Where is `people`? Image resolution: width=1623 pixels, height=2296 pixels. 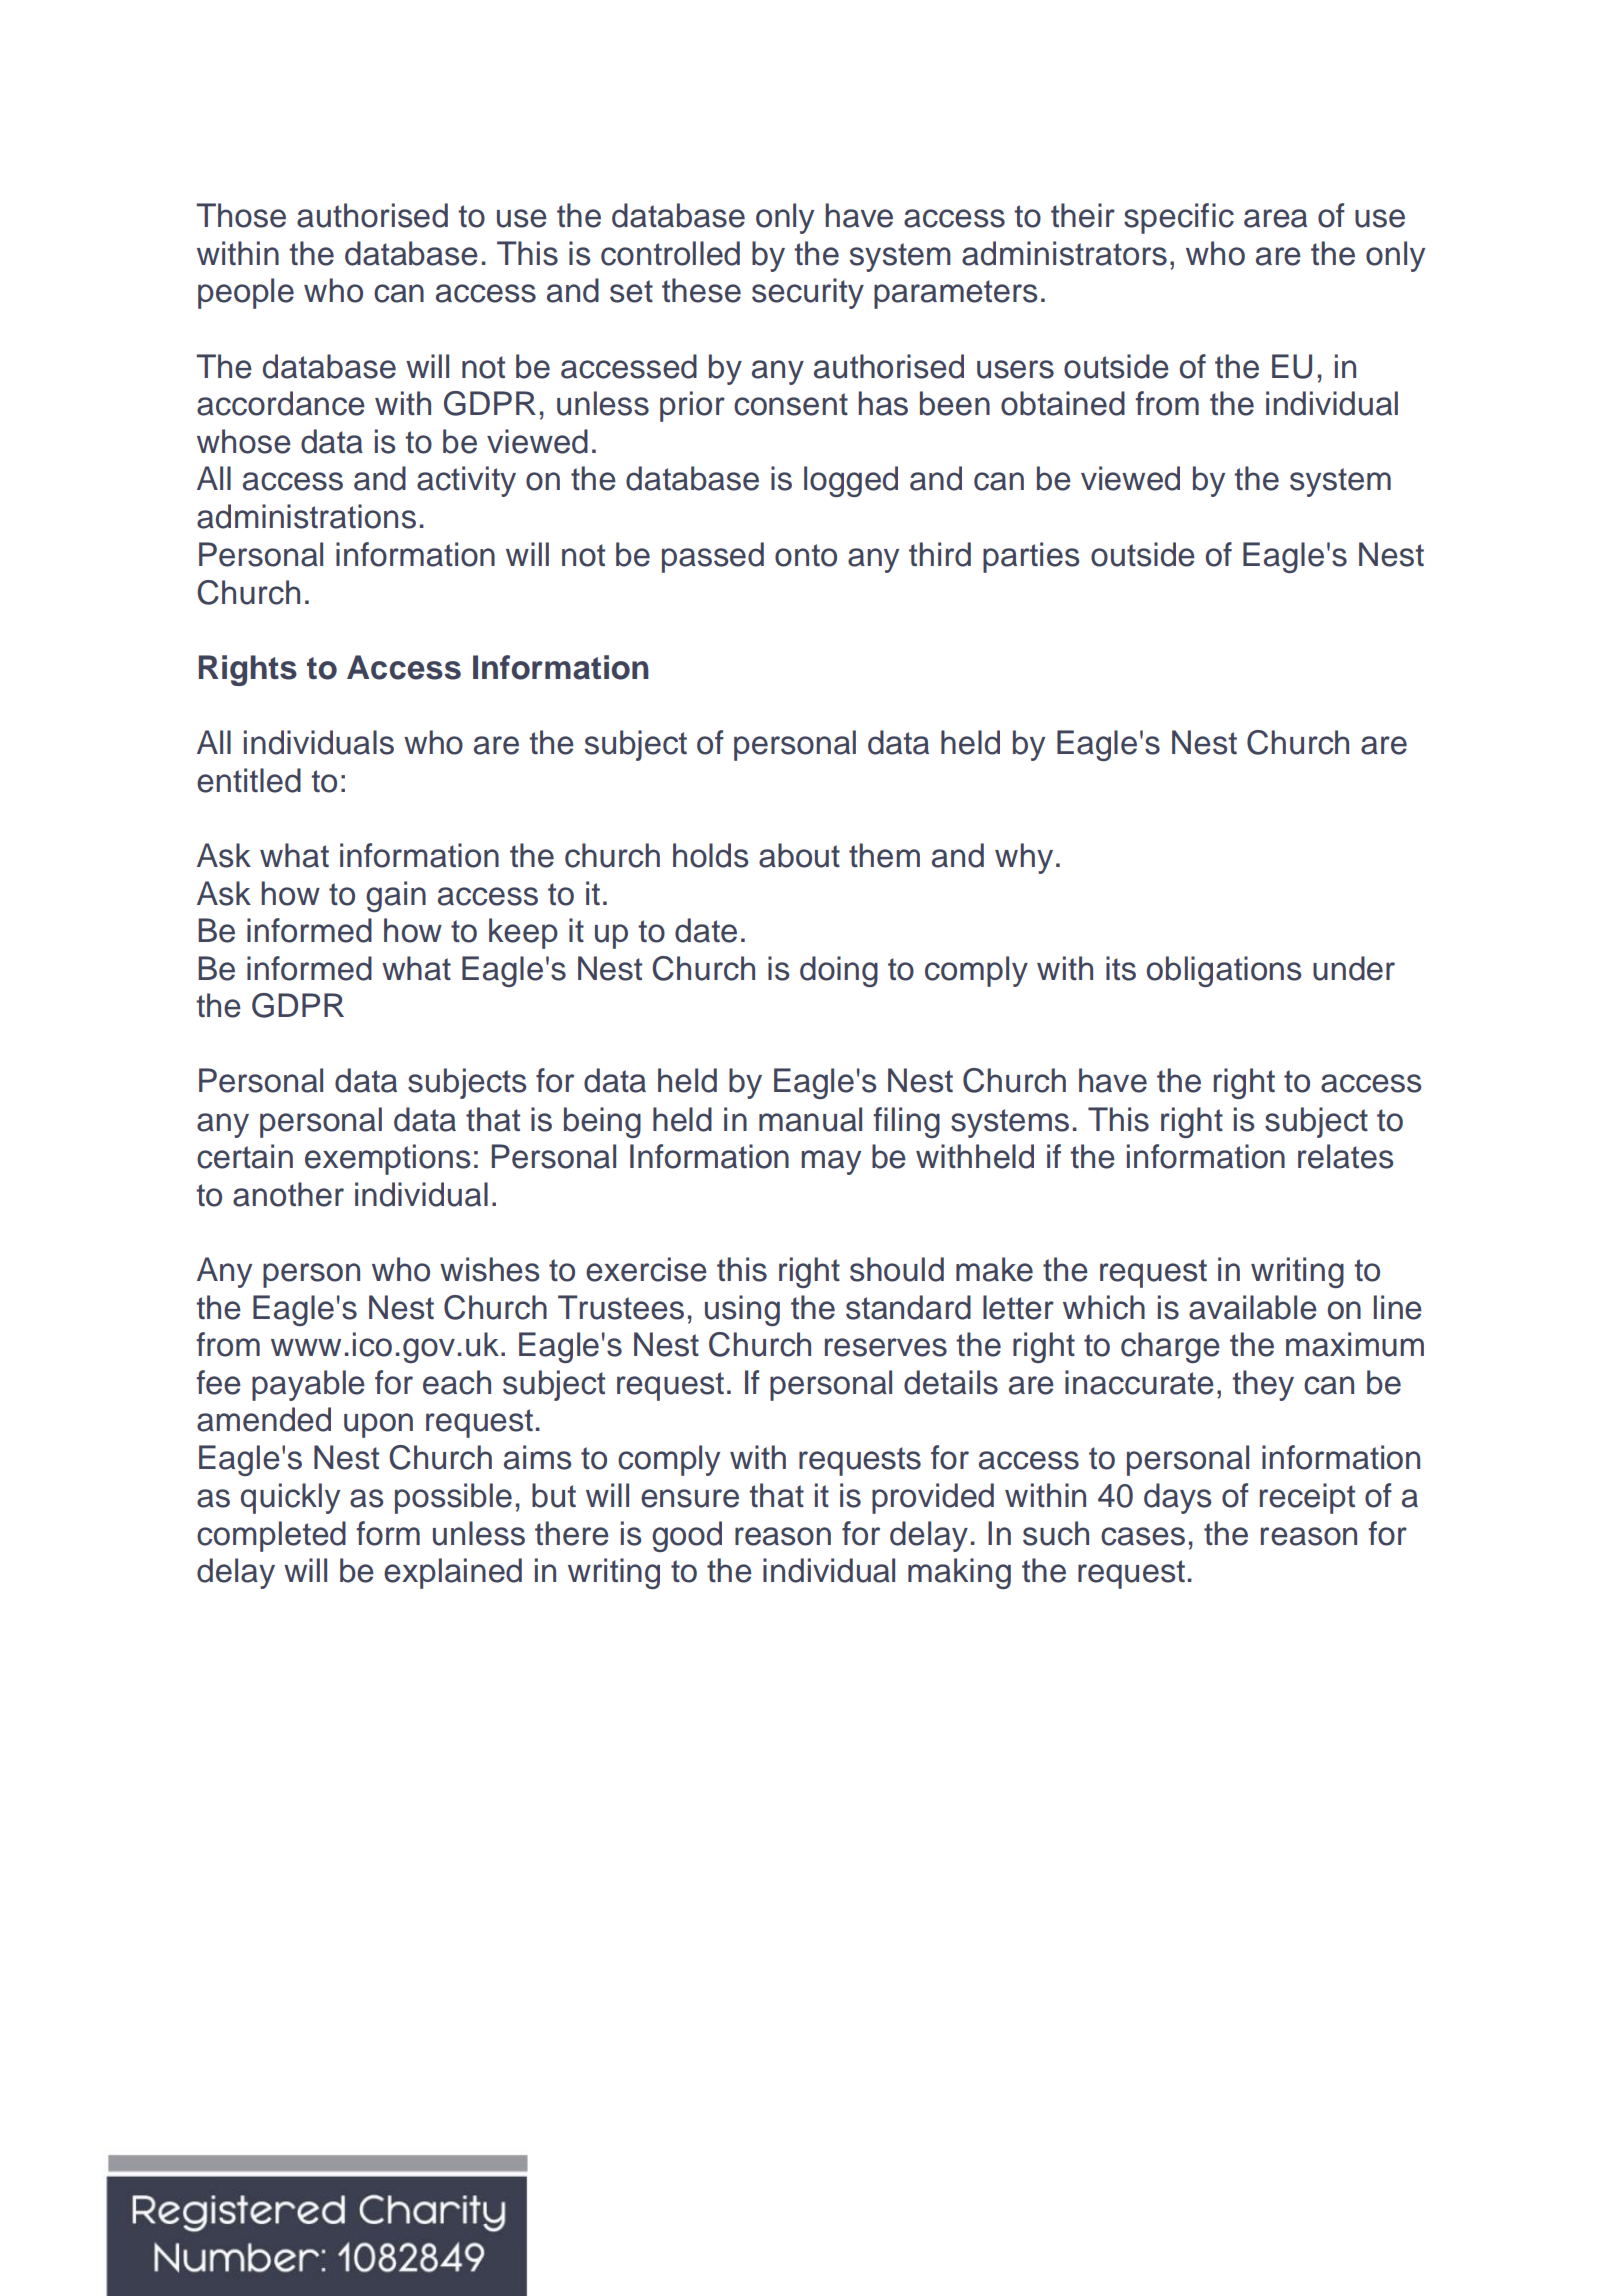
people is located at coordinates (246, 293).
